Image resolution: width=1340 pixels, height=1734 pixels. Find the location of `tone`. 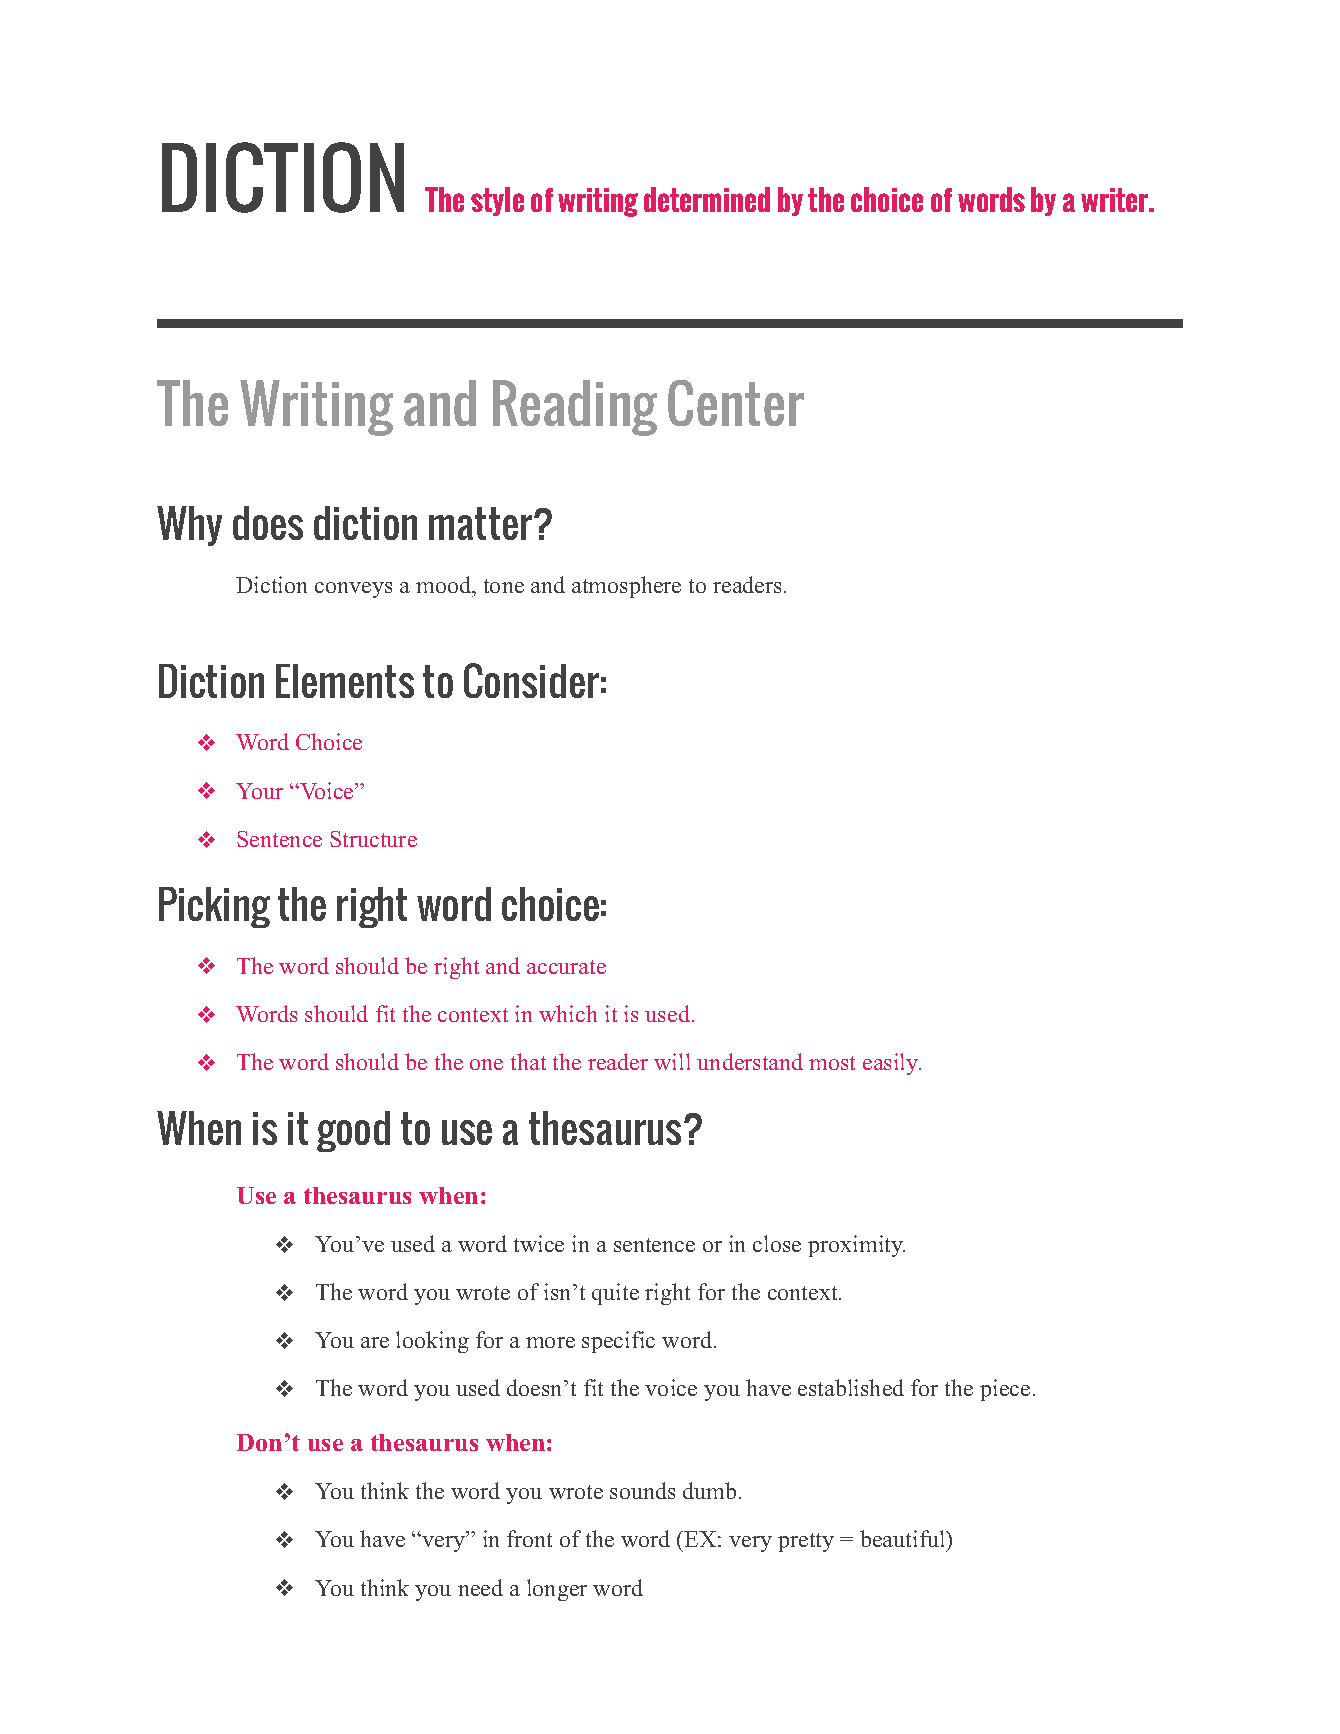

tone is located at coordinates (504, 586).
